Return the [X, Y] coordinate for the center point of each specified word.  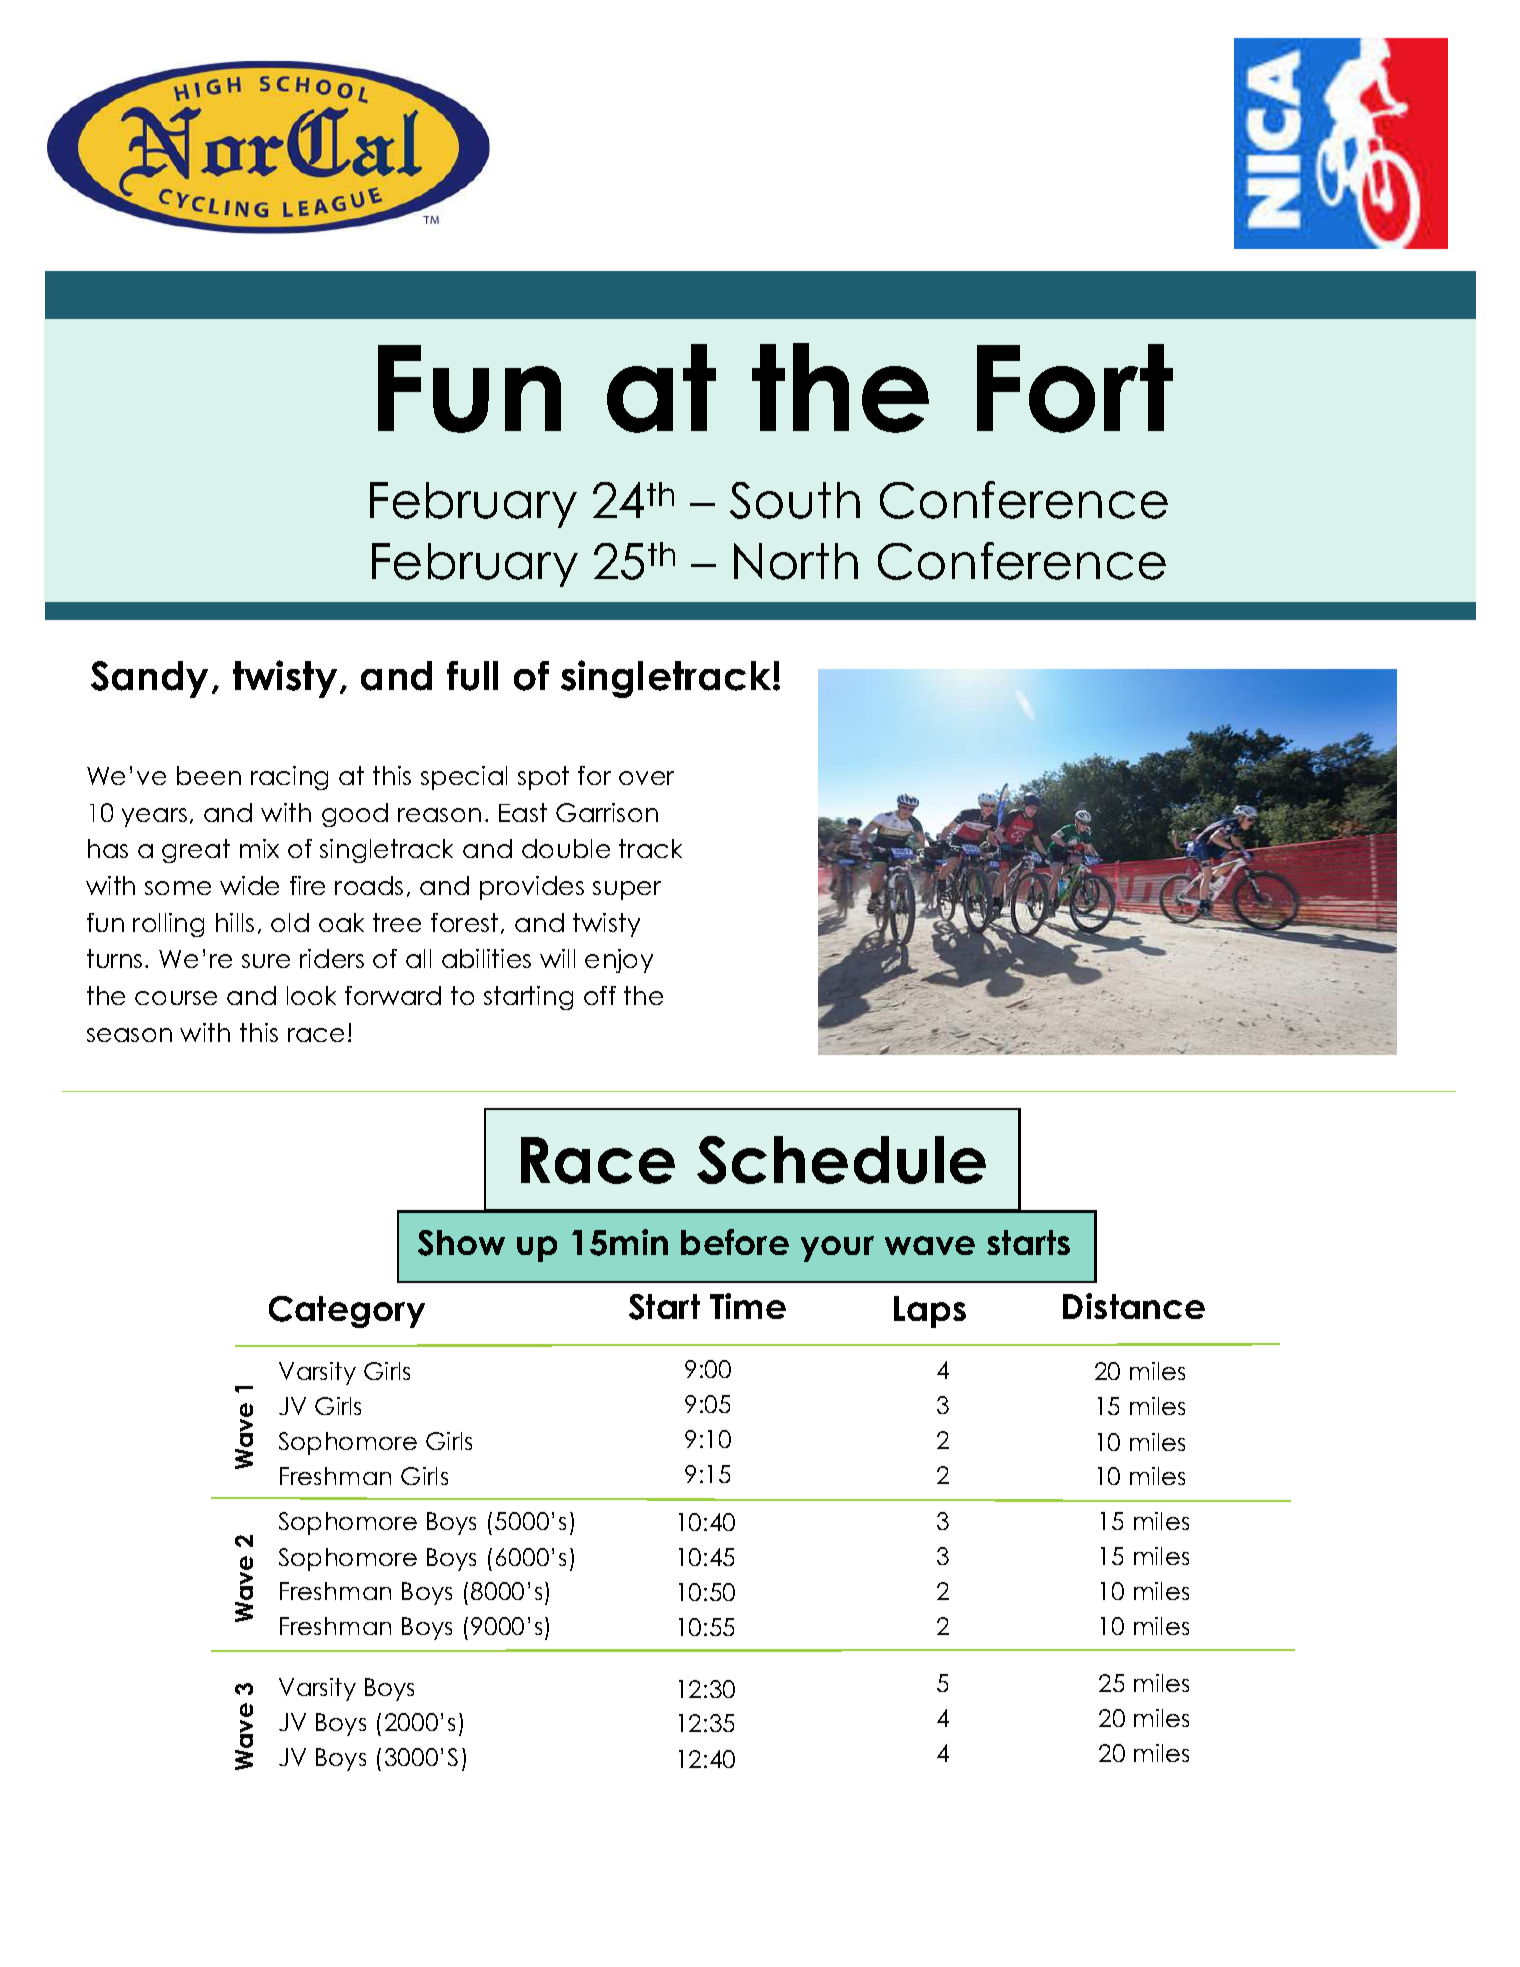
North [796, 561]
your [837, 1249]
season [129, 1035]
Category [347, 1312]
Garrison [607, 812]
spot [543, 778]
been [209, 775]
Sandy [149, 679]
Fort [1075, 388]
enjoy [619, 961]
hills [235, 922]
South [795, 500]
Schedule [841, 1160]
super [627, 890]
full [472, 676]
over [646, 778]
